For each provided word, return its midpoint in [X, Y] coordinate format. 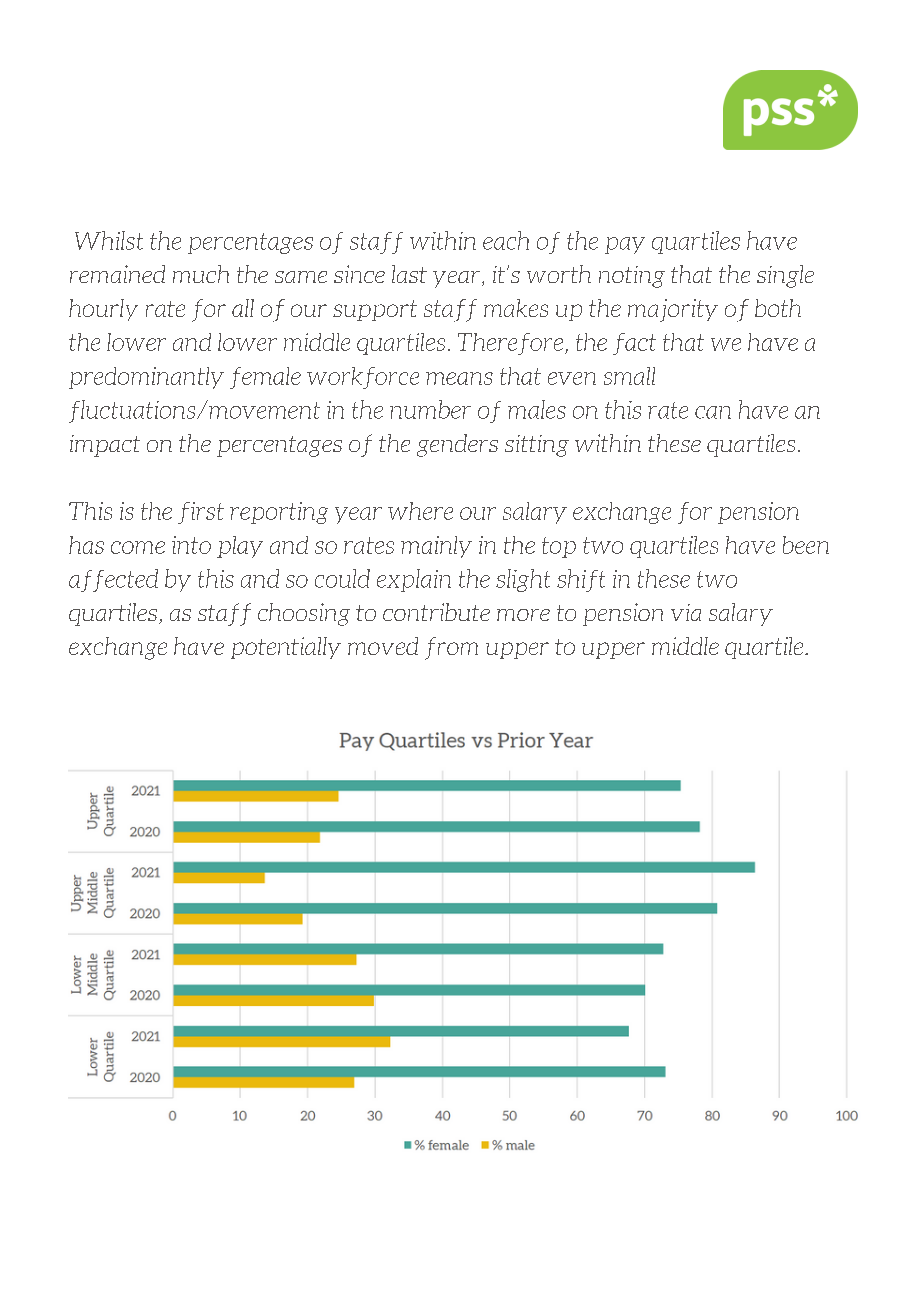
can [713, 412]
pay [625, 245]
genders [457, 445]
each [506, 240]
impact [105, 446]
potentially [286, 648]
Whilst [109, 240]
